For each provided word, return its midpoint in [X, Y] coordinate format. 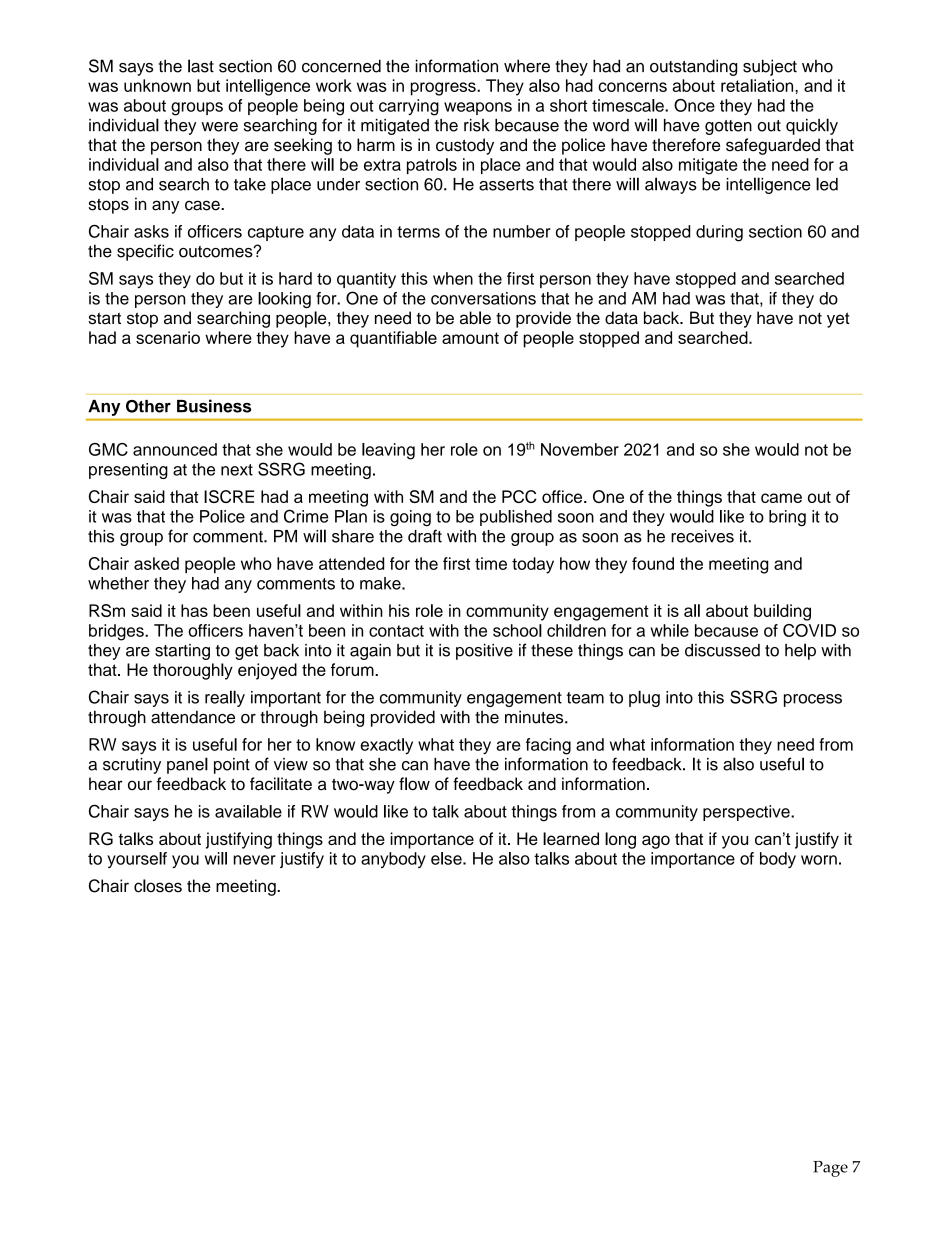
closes [158, 886]
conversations [483, 298]
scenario [168, 337]
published [516, 518]
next [237, 470]
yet [838, 320]
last [201, 66]
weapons [478, 108]
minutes [535, 717]
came [781, 498]
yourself [137, 860]
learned [571, 838]
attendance [193, 717]
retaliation [758, 85]
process [813, 700]
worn [819, 860]
